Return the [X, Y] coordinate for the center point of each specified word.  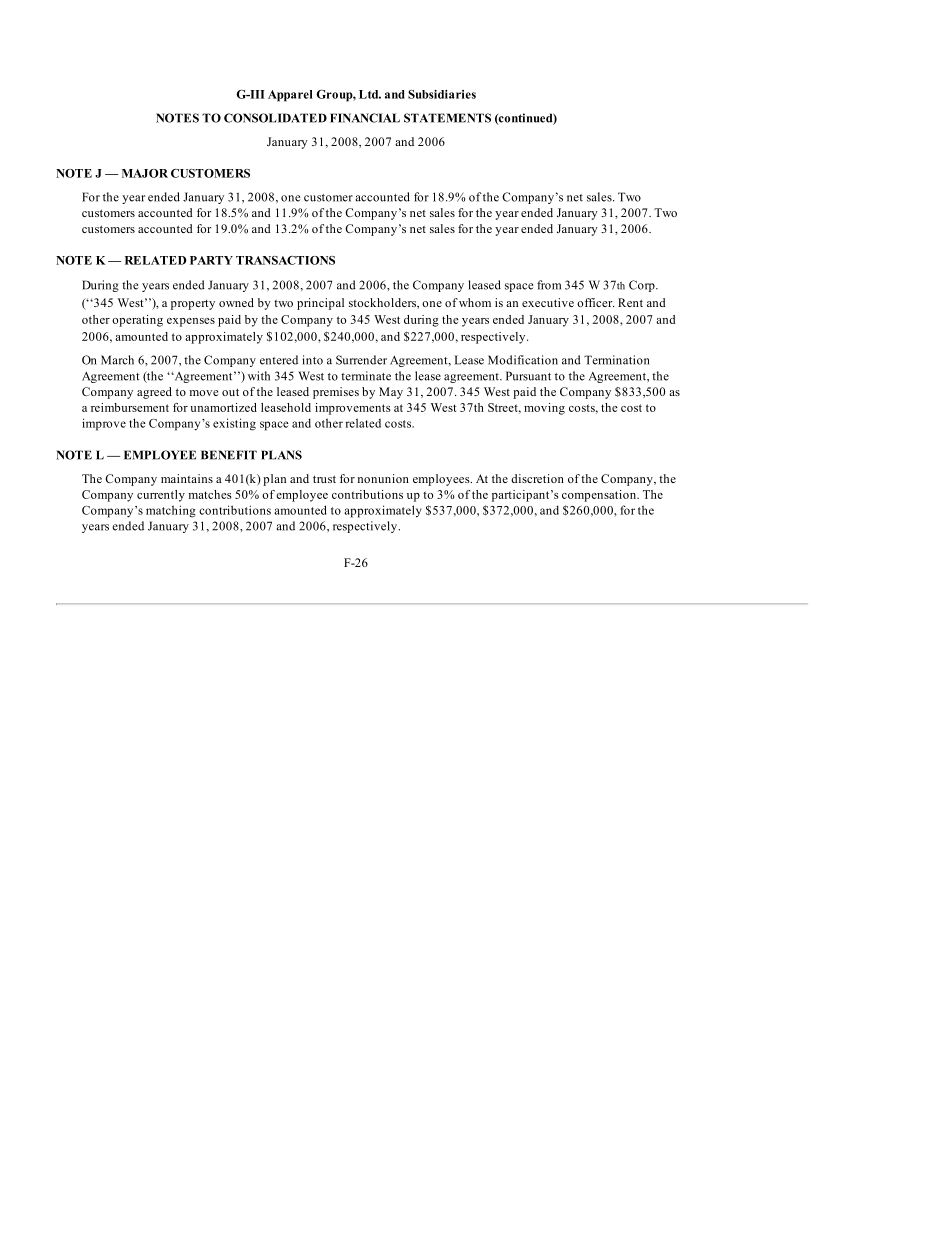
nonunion [383, 478]
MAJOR [145, 173]
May [391, 393]
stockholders [383, 303]
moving [544, 409]
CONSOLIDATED [275, 118]
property [193, 305]
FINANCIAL [365, 118]
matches [210, 494]
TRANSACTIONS [285, 260]
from [549, 285]
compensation [600, 496]
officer [596, 302]
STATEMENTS [447, 118]
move [204, 393]
